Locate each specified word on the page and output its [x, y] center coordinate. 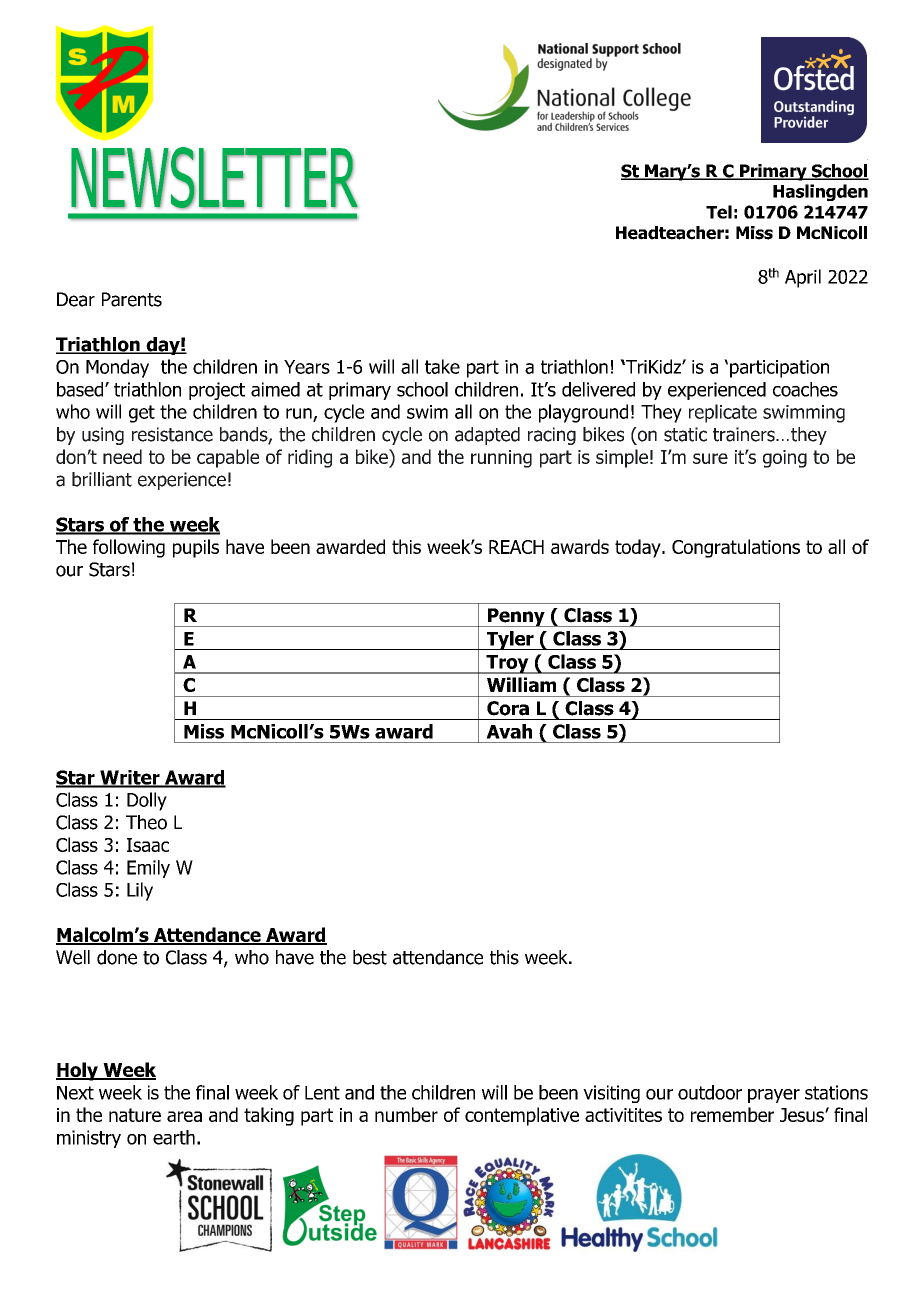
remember [732, 1114]
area [184, 1116]
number [406, 1114]
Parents [132, 299]
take [442, 366]
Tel [719, 212]
